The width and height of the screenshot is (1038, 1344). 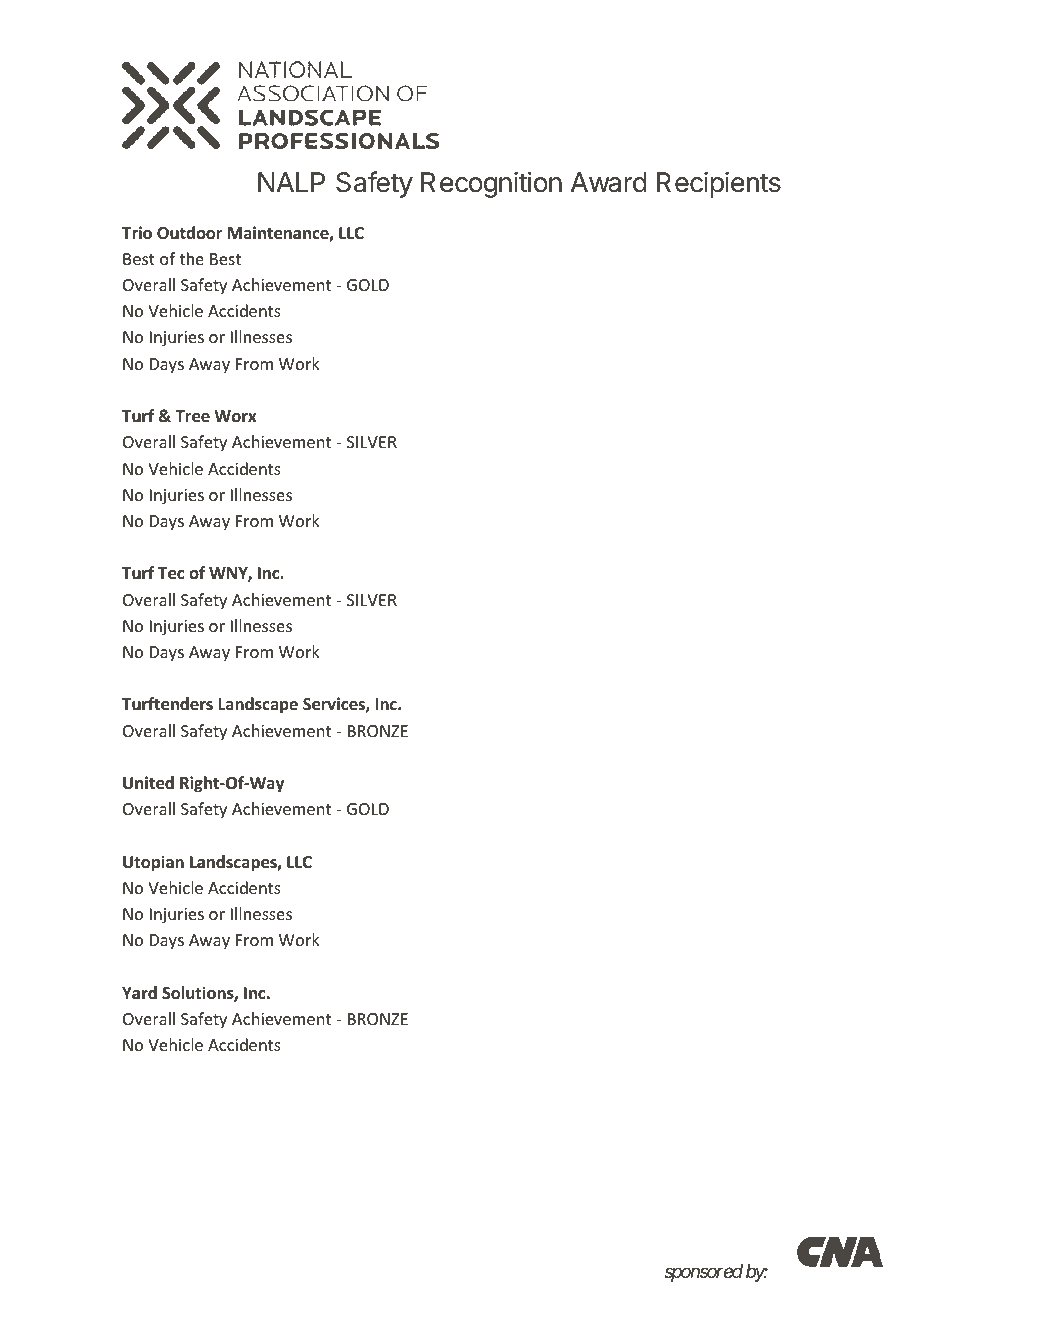 I want to click on sponsored, so click(x=703, y=1273).
